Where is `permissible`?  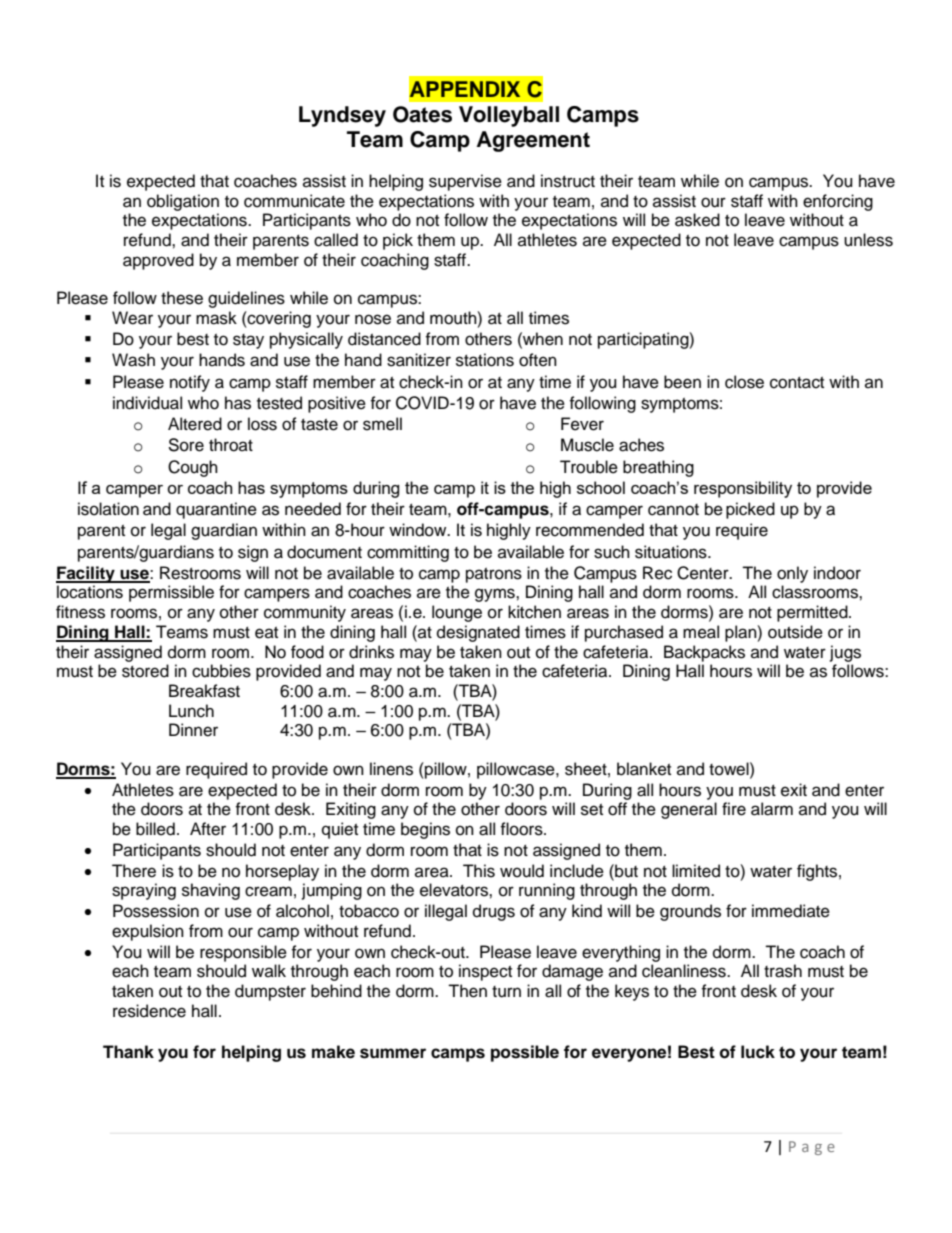 permissible is located at coordinates (171, 593).
